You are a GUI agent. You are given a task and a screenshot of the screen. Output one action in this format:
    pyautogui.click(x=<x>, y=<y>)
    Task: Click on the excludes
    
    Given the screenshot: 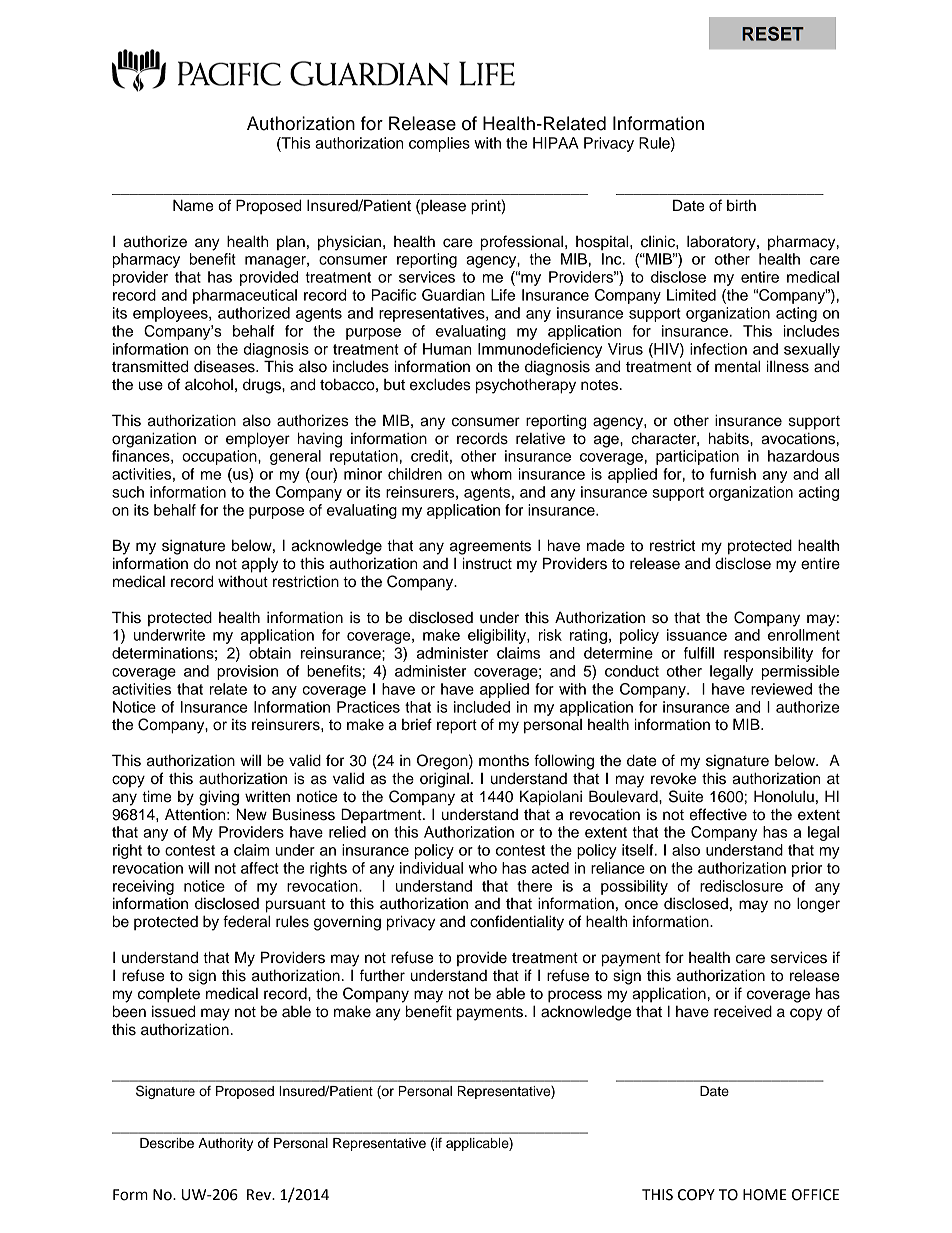 What is the action you would take?
    pyautogui.click(x=440, y=384)
